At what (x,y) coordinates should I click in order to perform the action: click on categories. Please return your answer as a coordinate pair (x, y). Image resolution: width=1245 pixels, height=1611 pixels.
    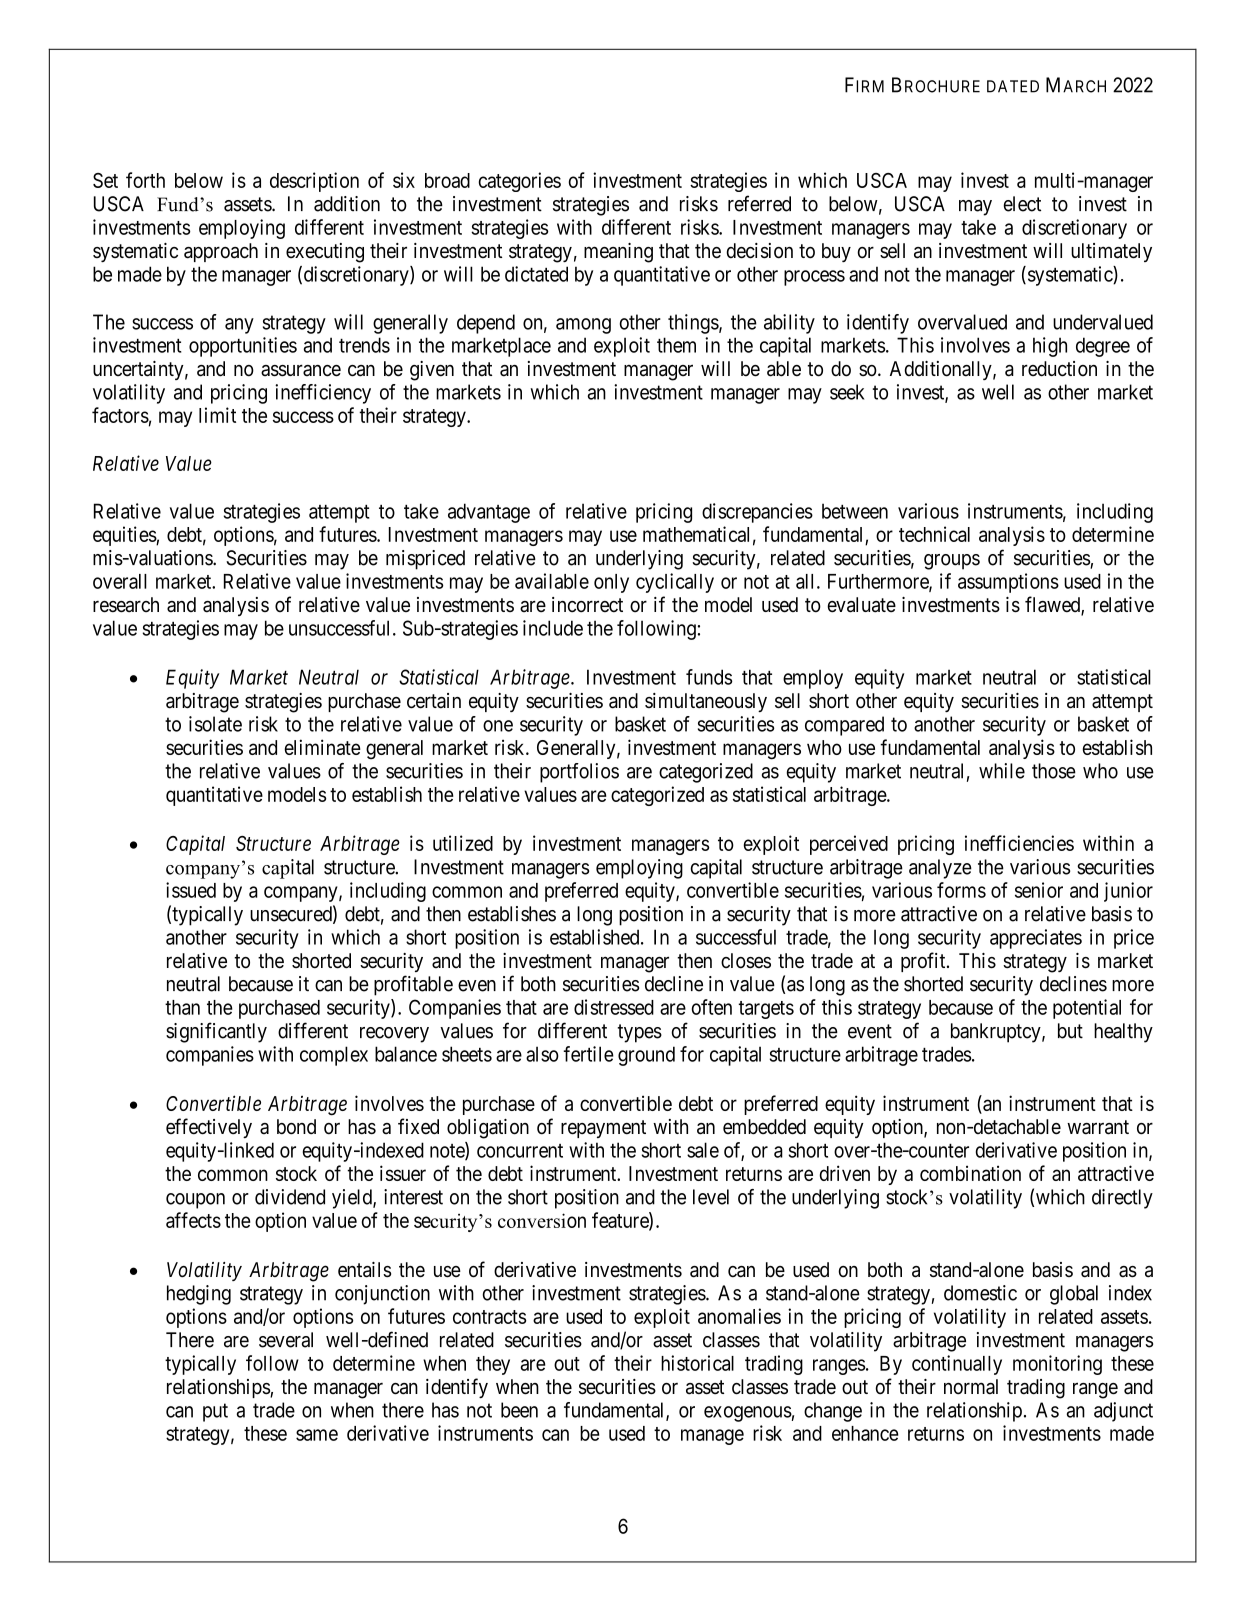
    Looking at the image, I should click on (519, 182).
